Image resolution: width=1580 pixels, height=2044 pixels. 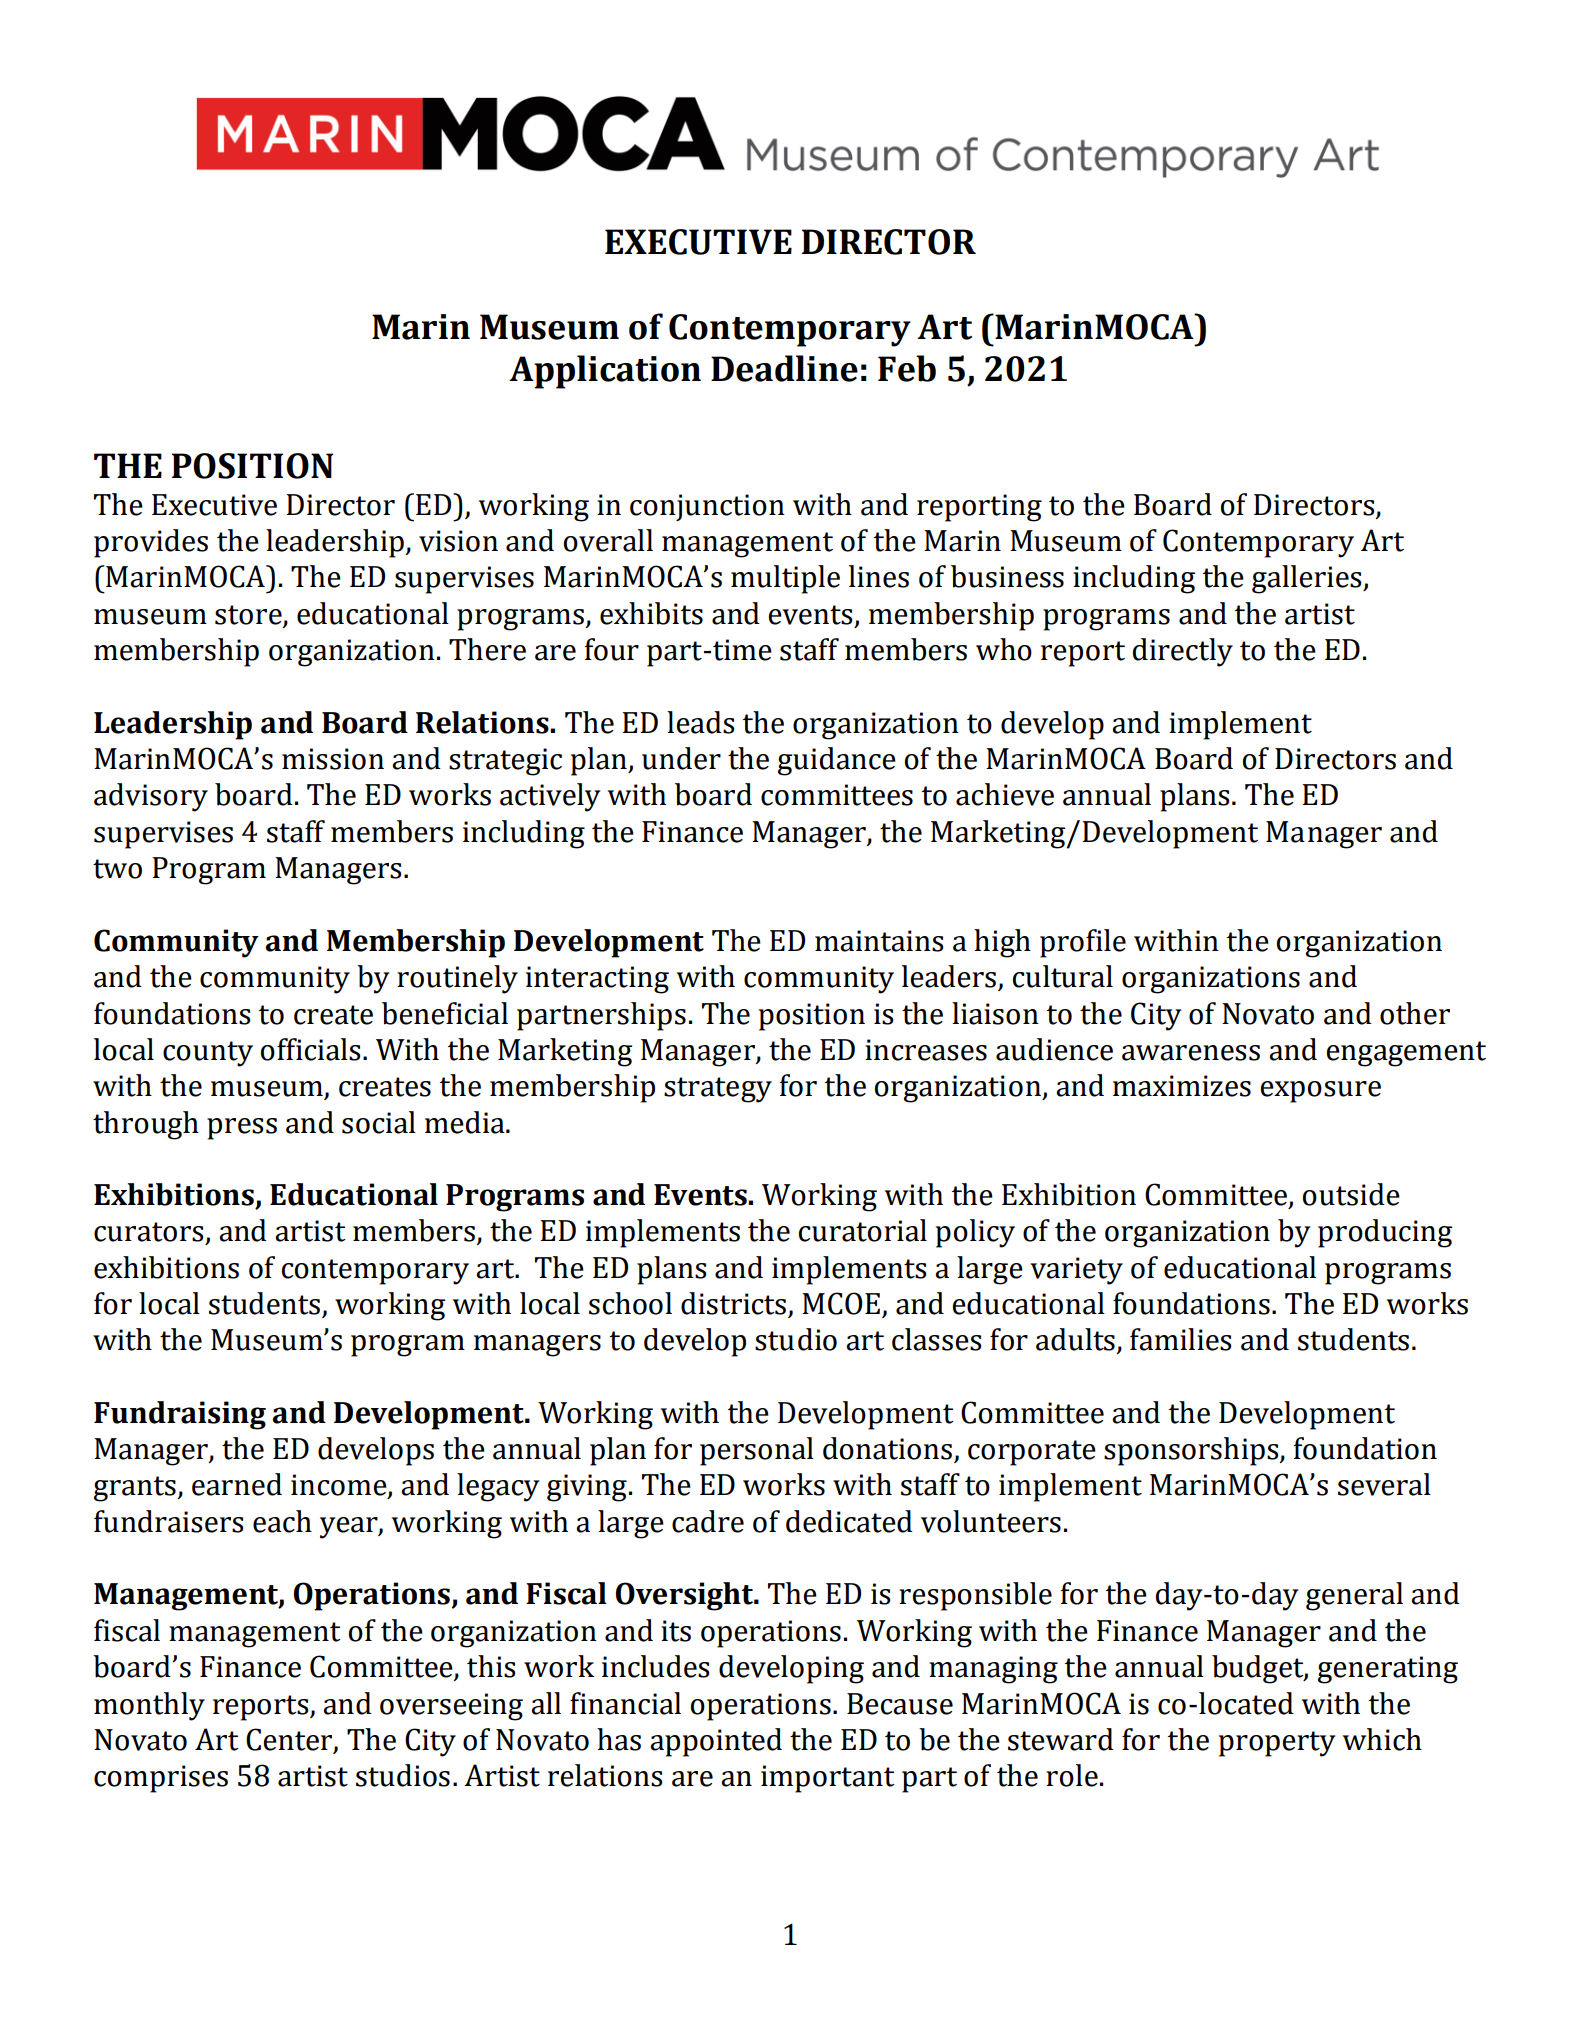 What do you see at coordinates (718, 1090) in the screenshot?
I see `strategy` at bounding box center [718, 1090].
